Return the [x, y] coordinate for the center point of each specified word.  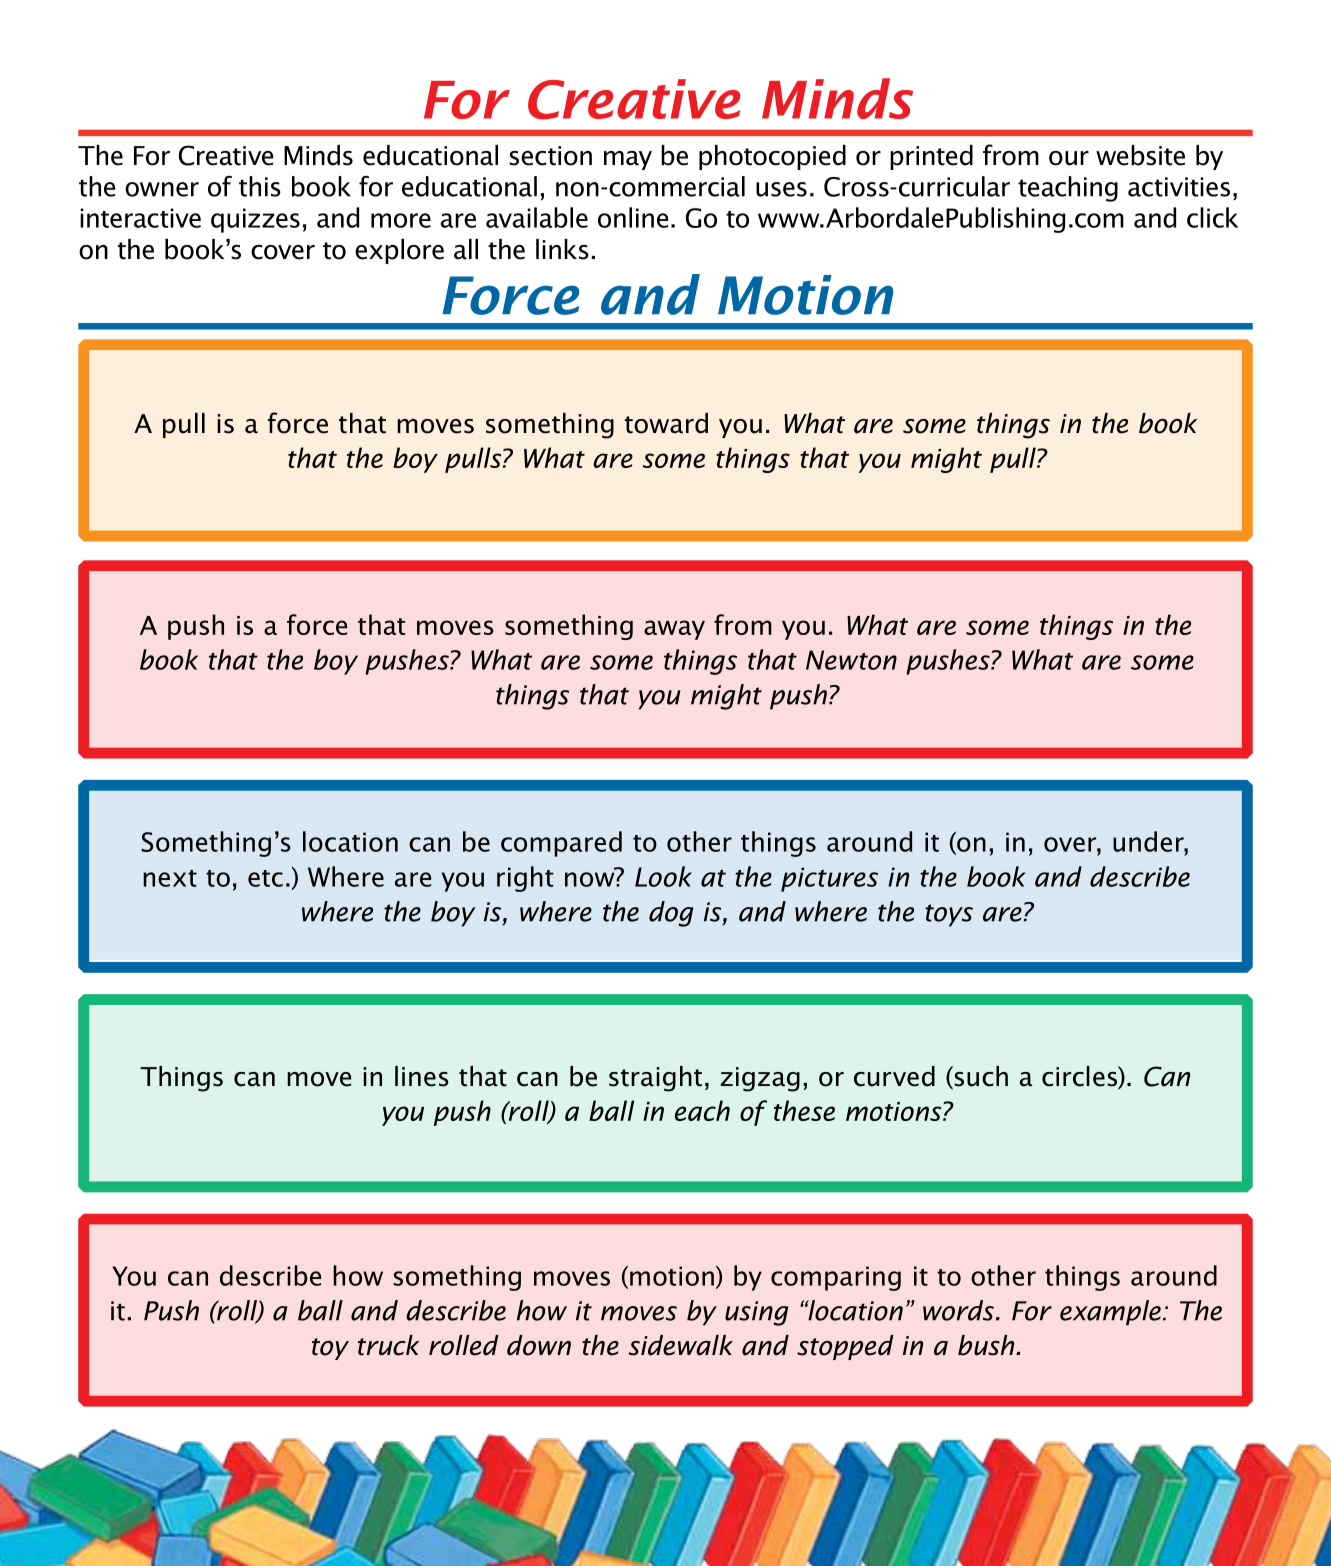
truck [388, 1345]
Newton [851, 660]
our [1069, 158]
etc [265, 878]
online [633, 217]
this [260, 186]
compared [561, 844]
